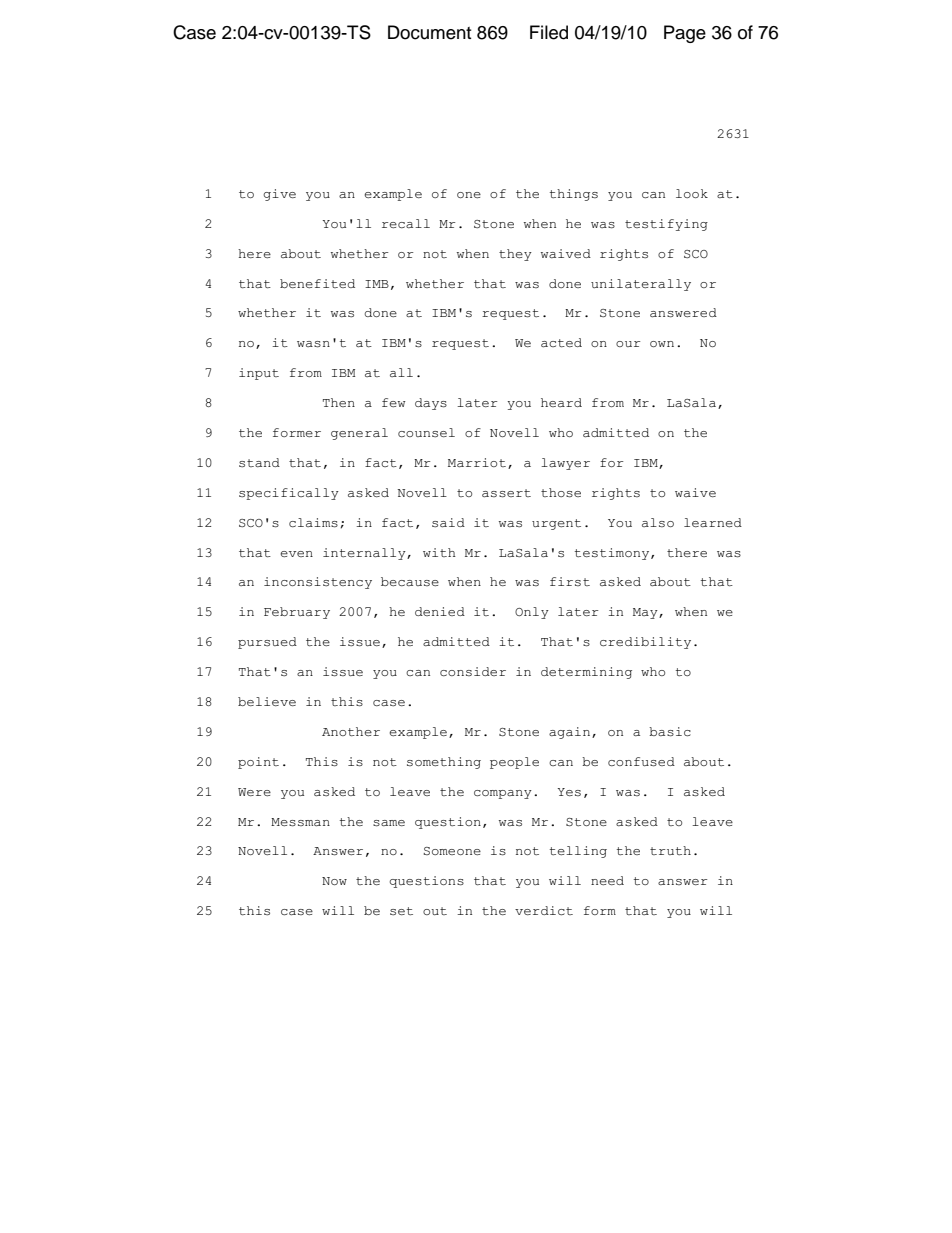 Image resolution: width=952 pixels, height=1233 pixels. What do you see at coordinates (685, 34) in the image?
I see `Page` at bounding box center [685, 34].
